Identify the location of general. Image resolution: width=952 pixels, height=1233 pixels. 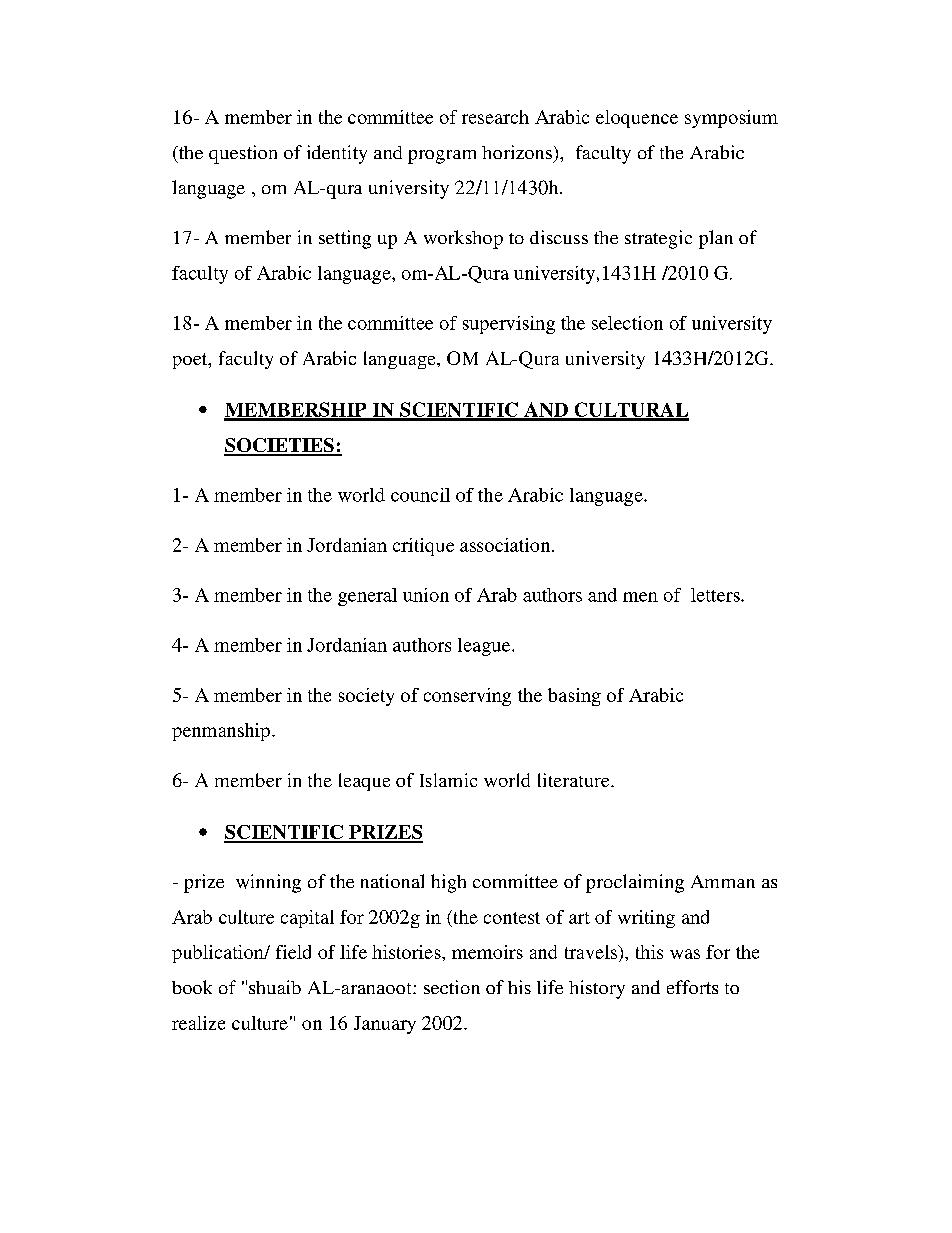
(367, 597).
